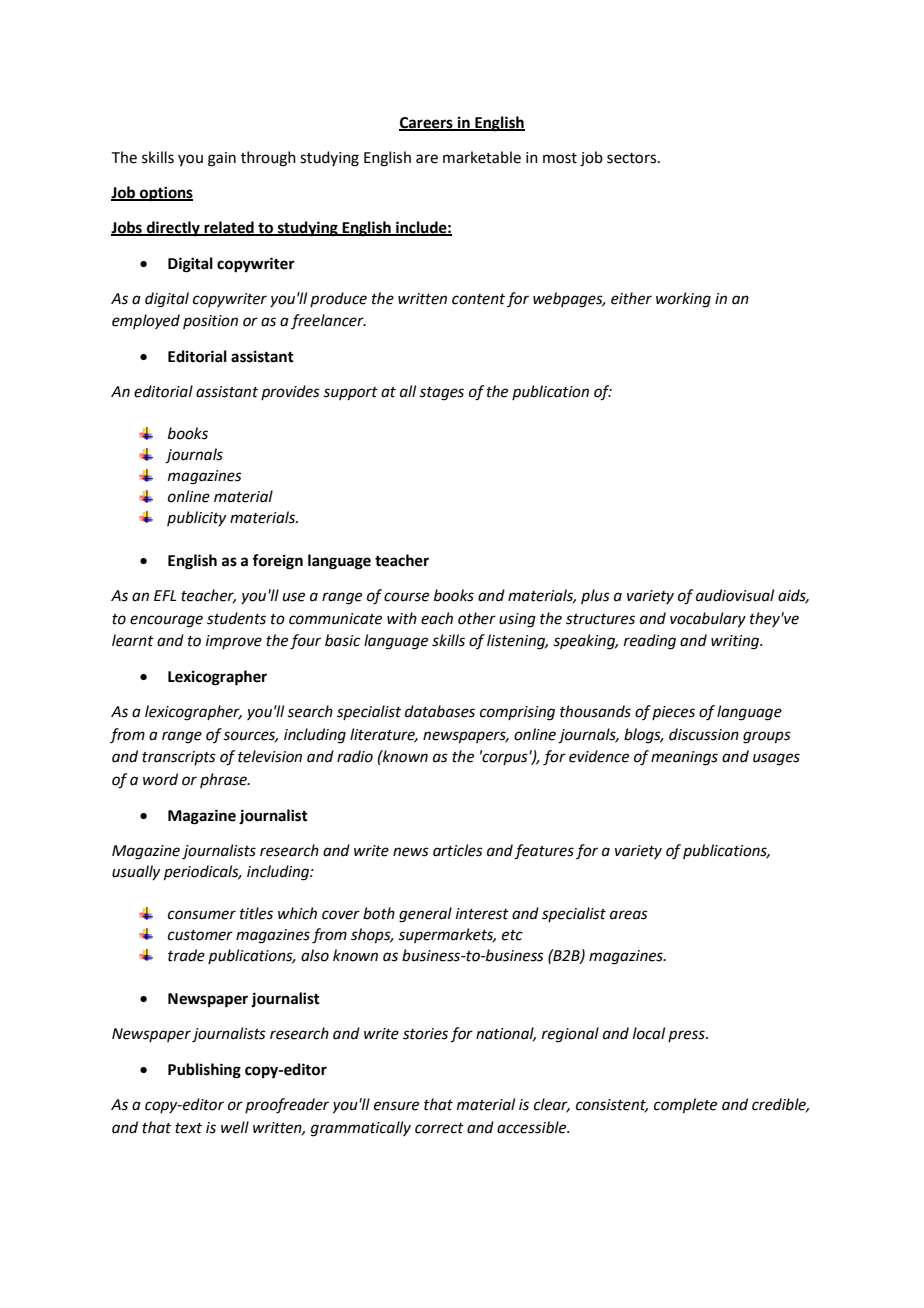 Image resolution: width=924 pixels, height=1308 pixels. I want to click on audiovisual, so click(735, 595).
